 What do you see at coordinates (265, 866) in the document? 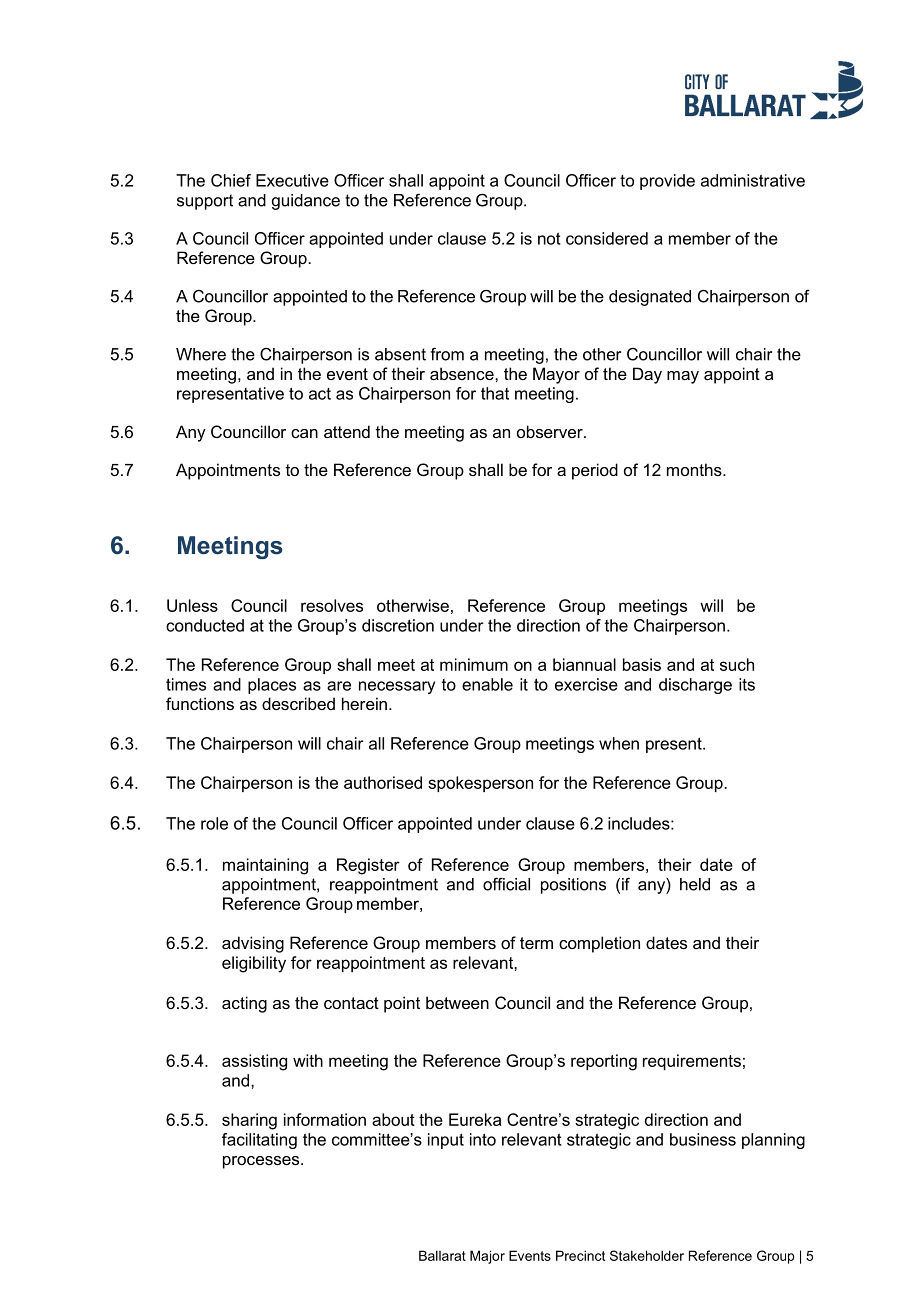
I see `maintaining` at bounding box center [265, 866].
